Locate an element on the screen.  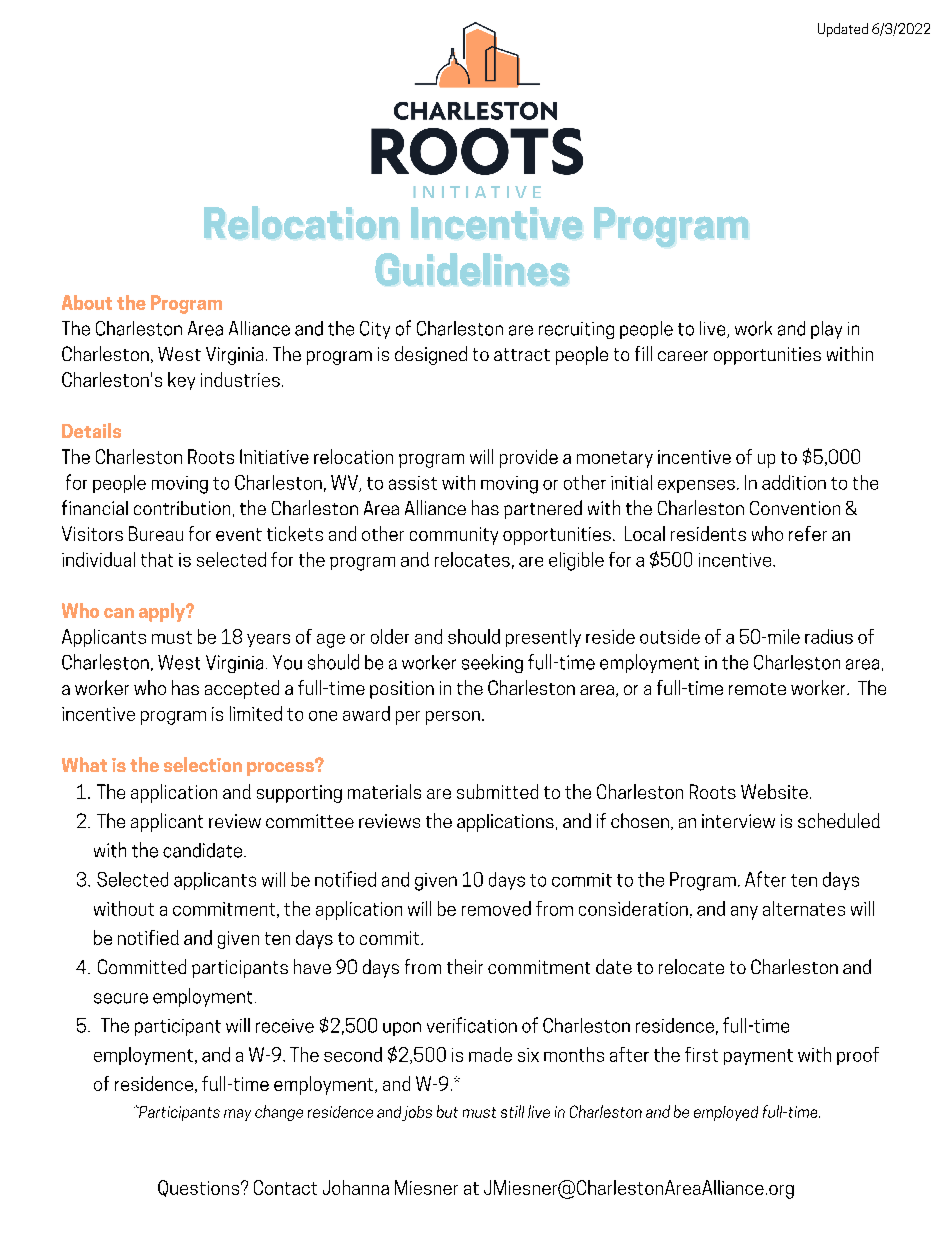
that is located at coordinates (157, 559).
